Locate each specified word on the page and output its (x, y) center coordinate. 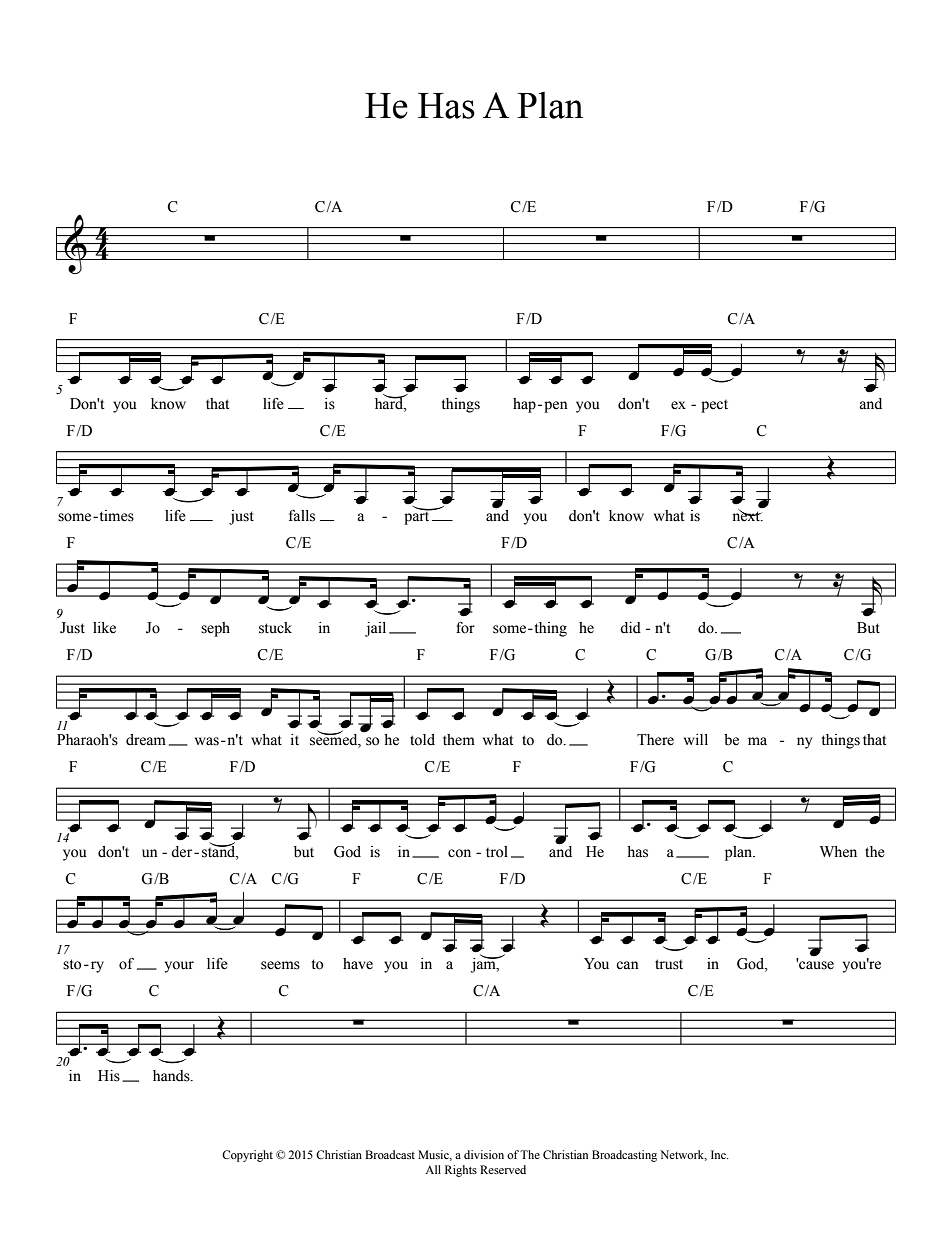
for (465, 628)
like (104, 628)
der (183, 852)
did (630, 628)
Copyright (247, 1156)
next (747, 515)
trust (669, 964)
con (459, 853)
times (115, 516)
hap (524, 405)
